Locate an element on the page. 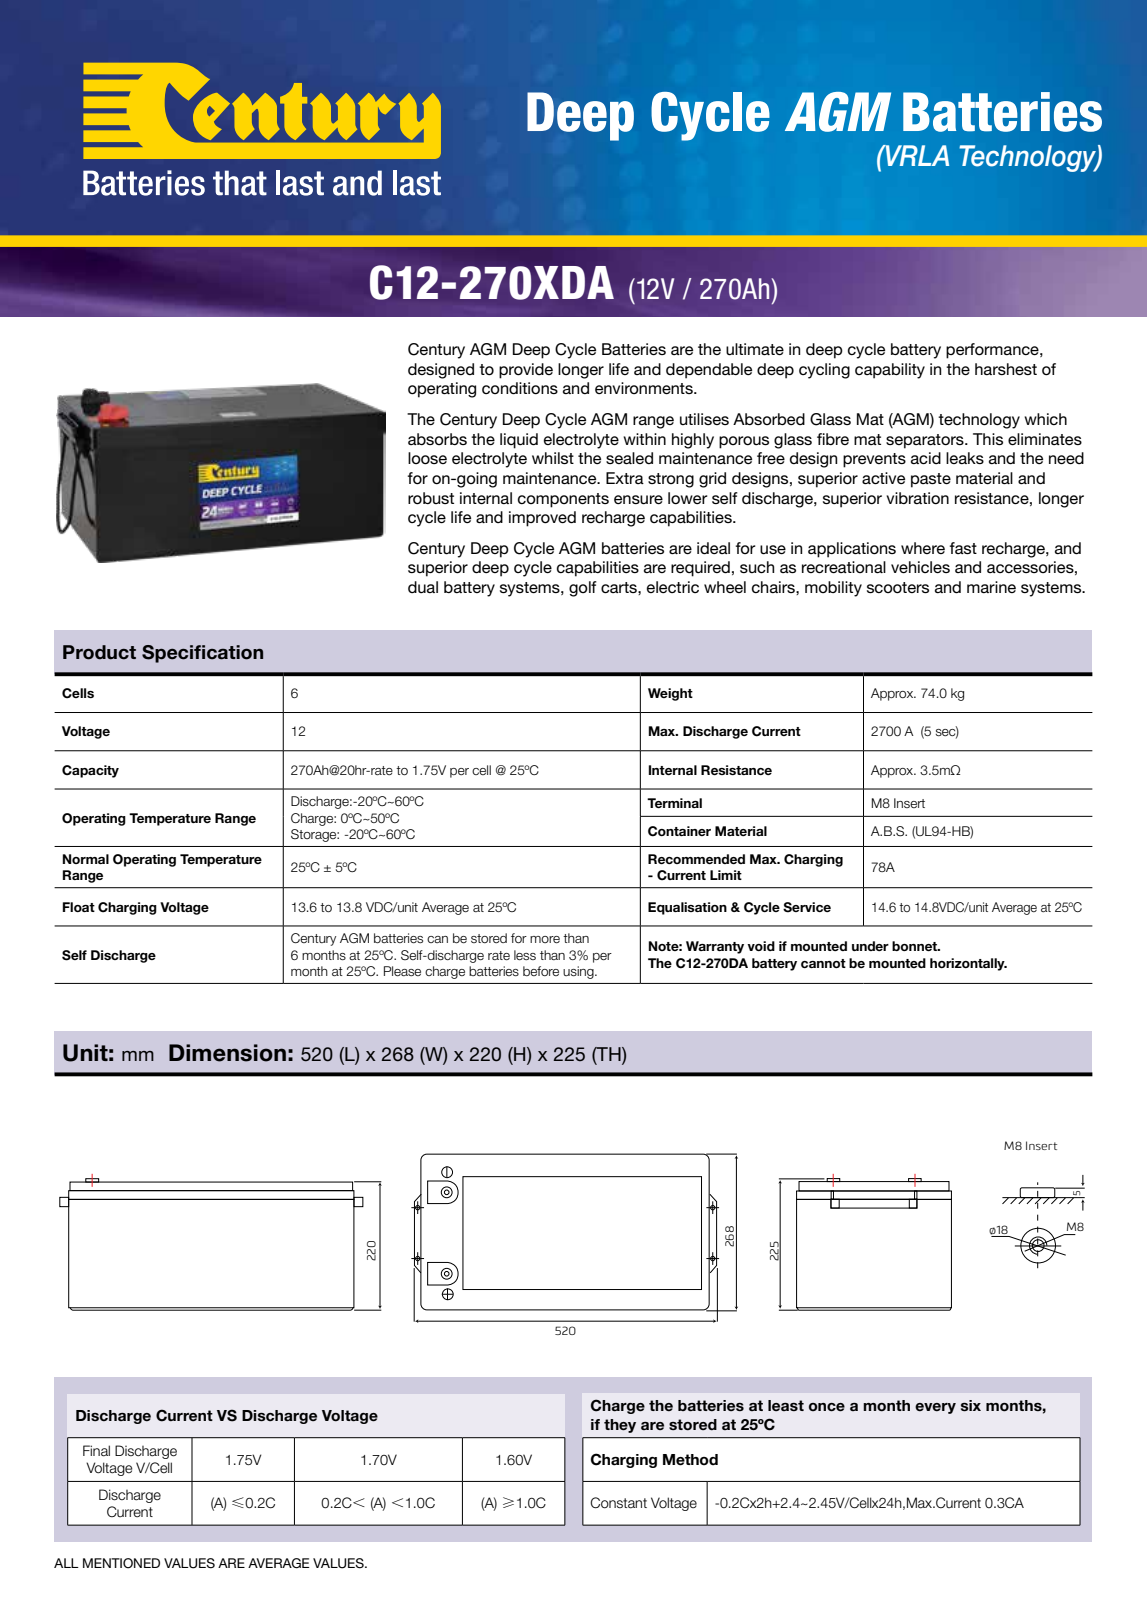 This document has height=1623, width=1147. horizontally is located at coordinates (968, 964).
